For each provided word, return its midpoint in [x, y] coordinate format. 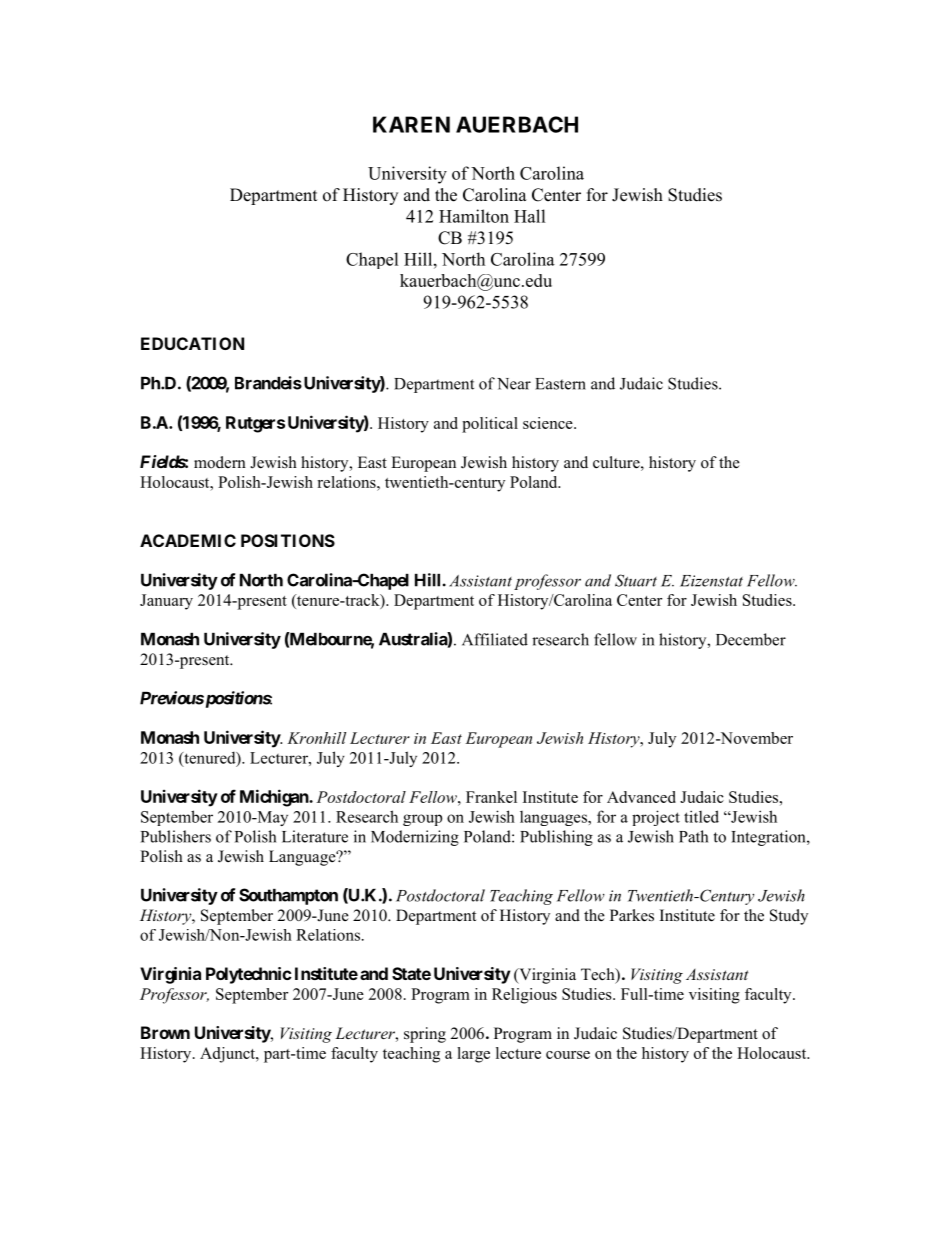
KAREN [411, 124]
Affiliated [495, 639]
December [751, 639]
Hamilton [474, 216]
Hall [530, 216]
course [568, 1055]
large [473, 1055]
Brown [165, 1032]
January [166, 602]
